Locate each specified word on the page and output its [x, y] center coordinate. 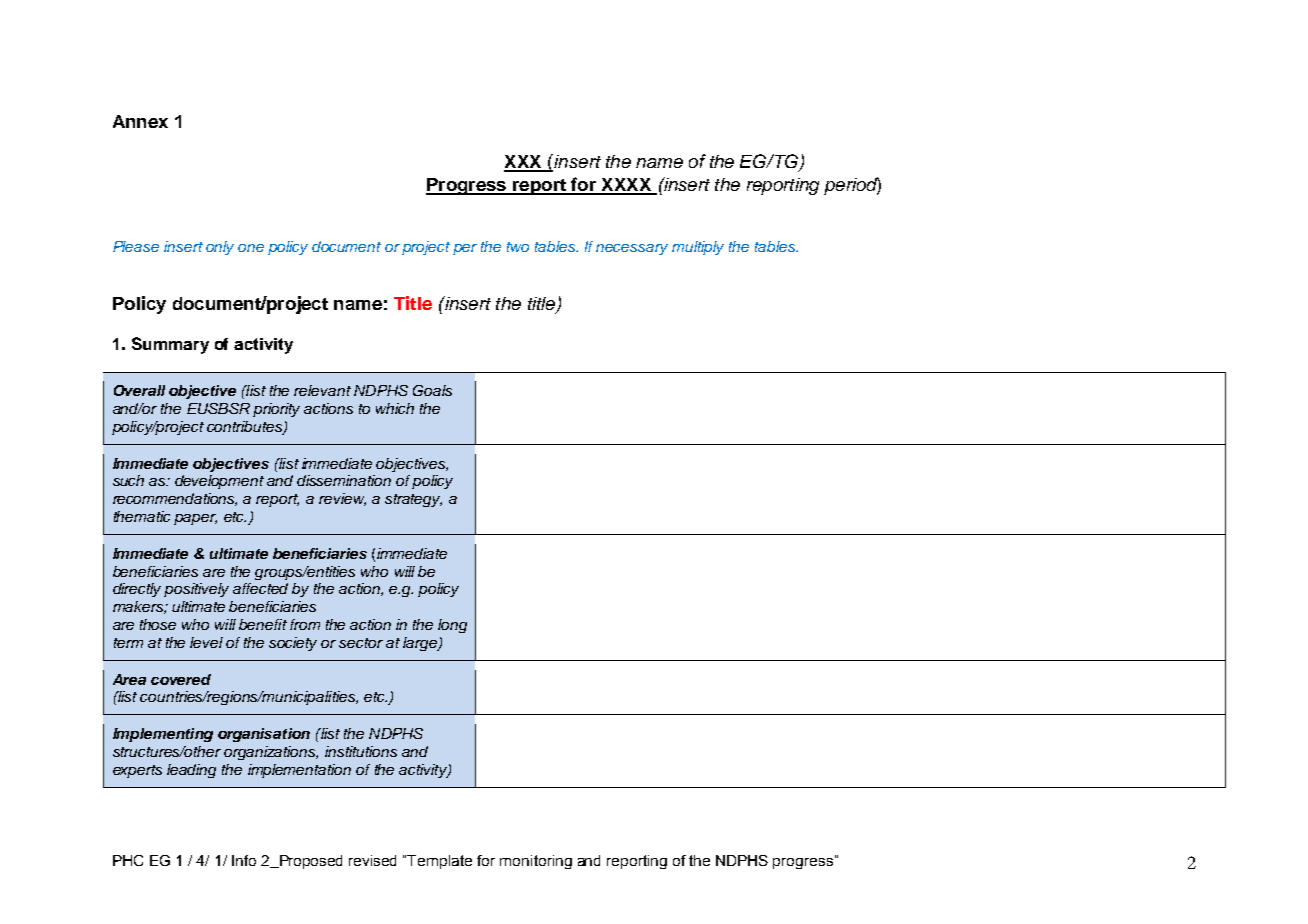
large [421, 644]
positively [196, 590]
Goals [432, 390]
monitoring [536, 862]
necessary [632, 249]
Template [439, 862]
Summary [170, 345]
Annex [140, 121]
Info [244, 860]
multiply [698, 248]
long [452, 626]
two [518, 247]
